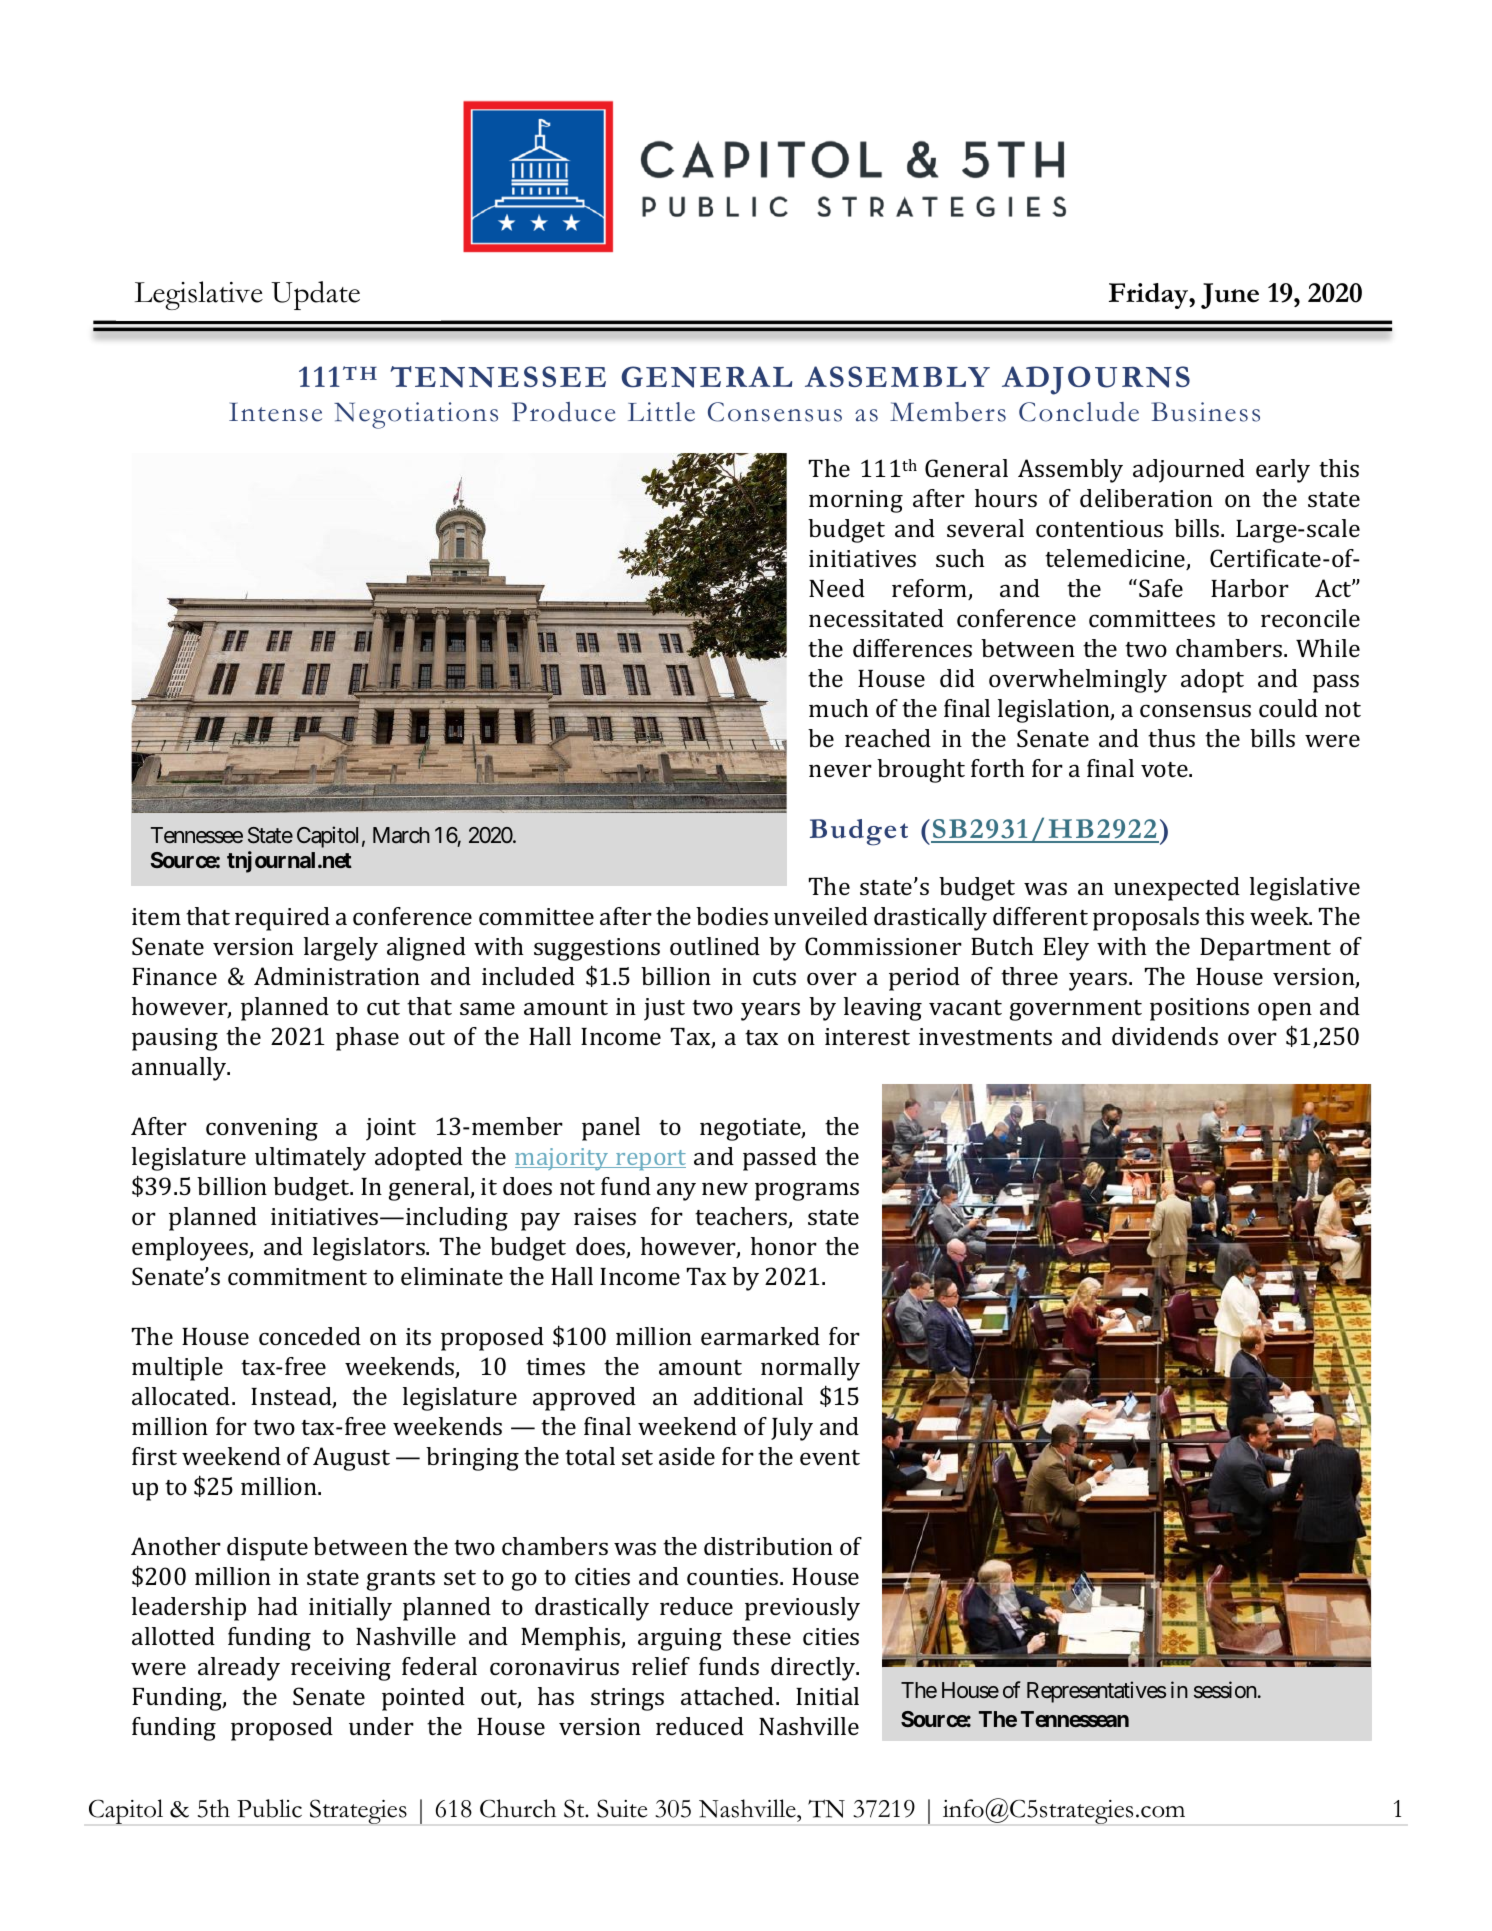 This screenshot has width=1492, height=1931. Describe the element at coordinates (351, 1459) in the screenshot. I see `August` at that location.
